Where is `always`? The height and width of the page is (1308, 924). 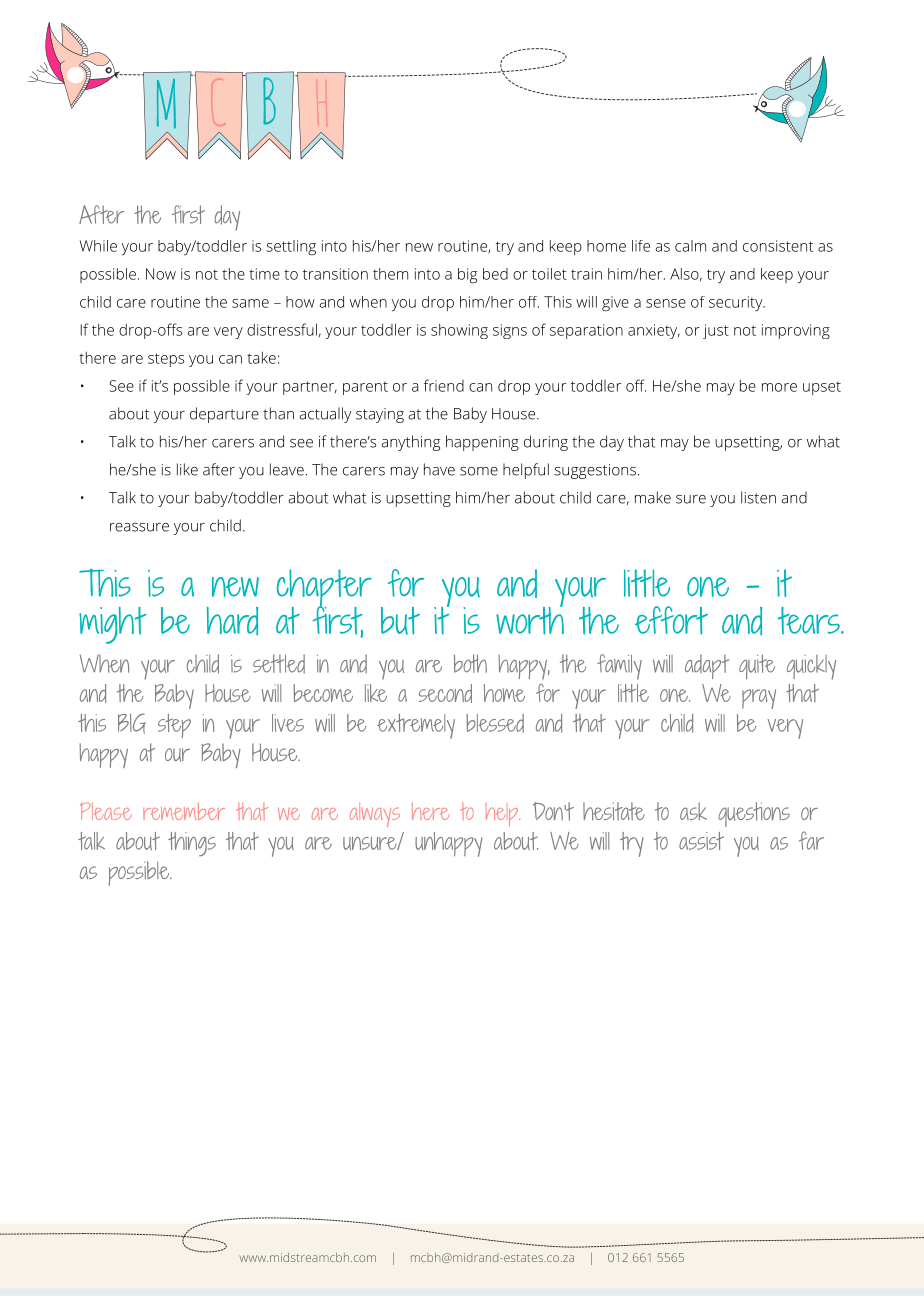
always is located at coordinates (375, 815).
